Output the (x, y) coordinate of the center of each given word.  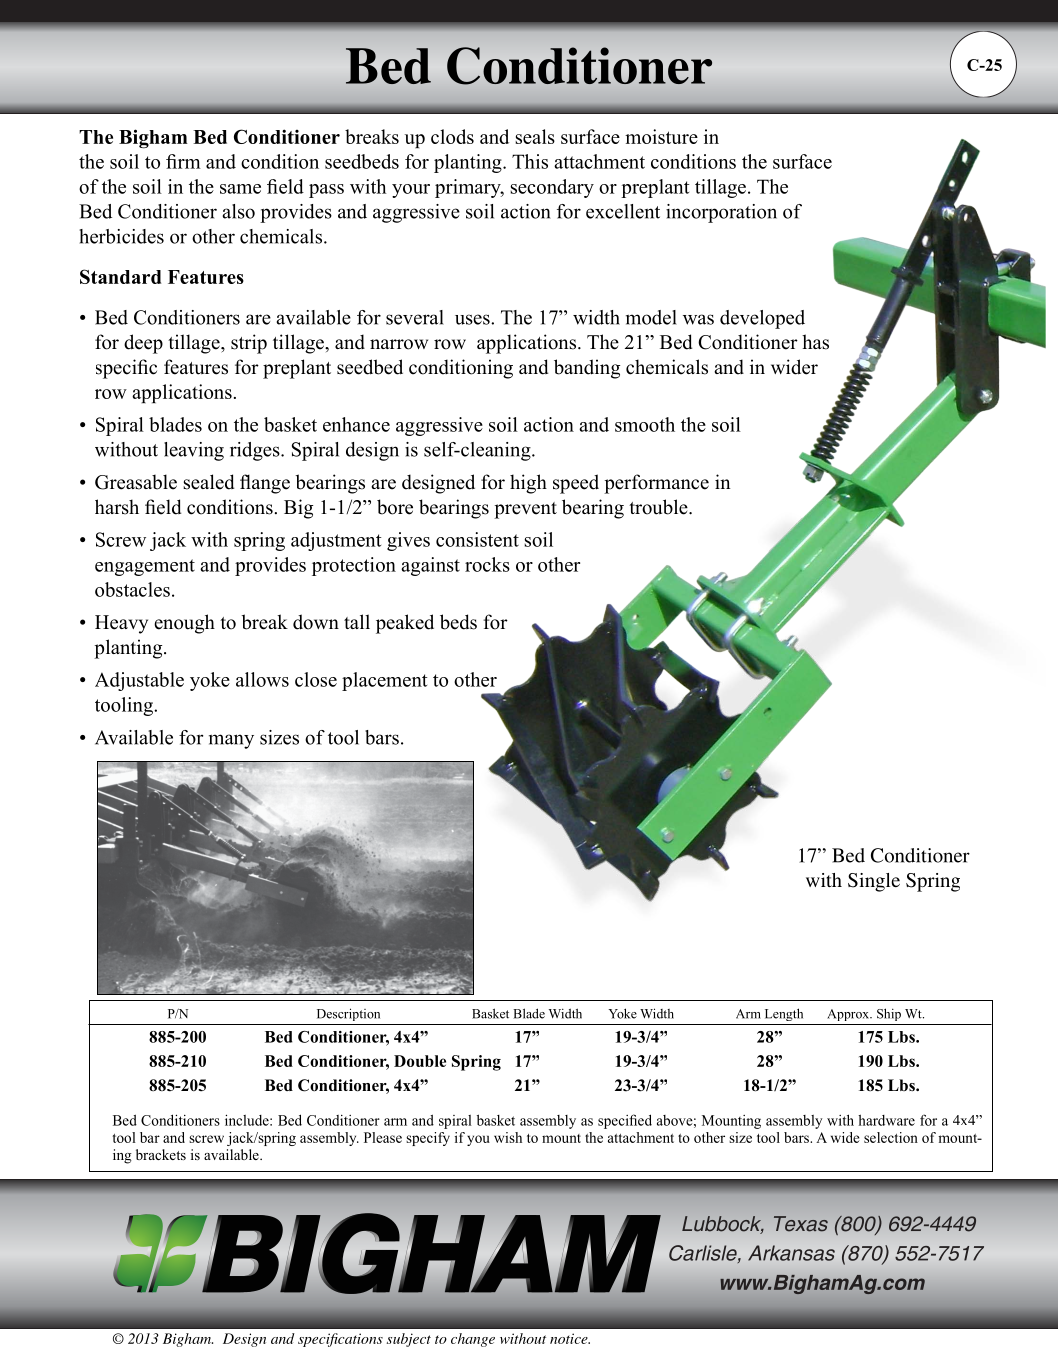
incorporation (721, 213)
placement (384, 681)
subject (408, 1340)
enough (184, 624)
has (815, 342)
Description (348, 1014)
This (530, 161)
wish (508, 1137)
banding (587, 369)
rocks (487, 564)
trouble (659, 507)
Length (784, 1014)
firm (183, 161)
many (231, 741)
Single (874, 882)
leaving (194, 451)
